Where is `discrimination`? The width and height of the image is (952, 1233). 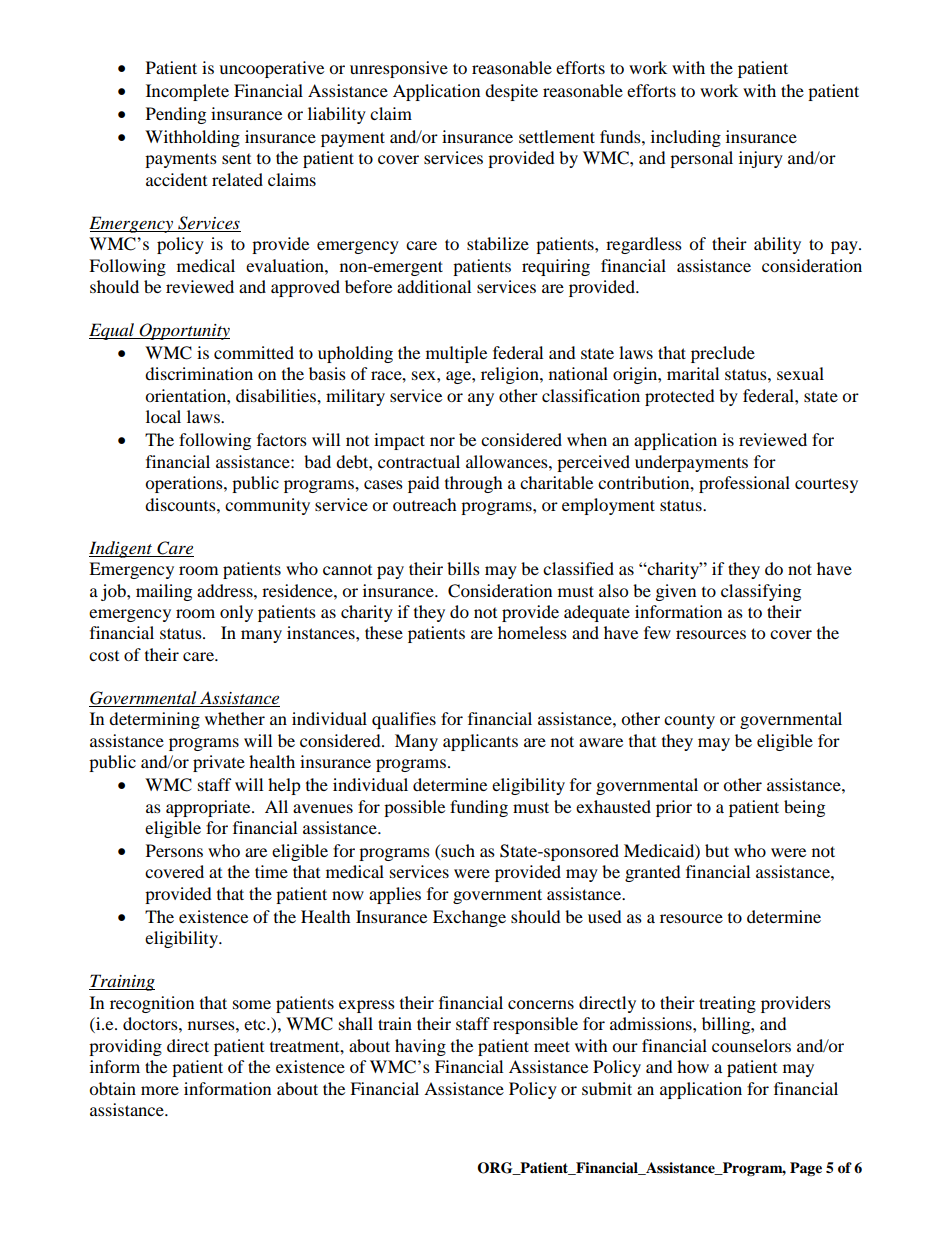
discrimination is located at coordinates (199, 373).
